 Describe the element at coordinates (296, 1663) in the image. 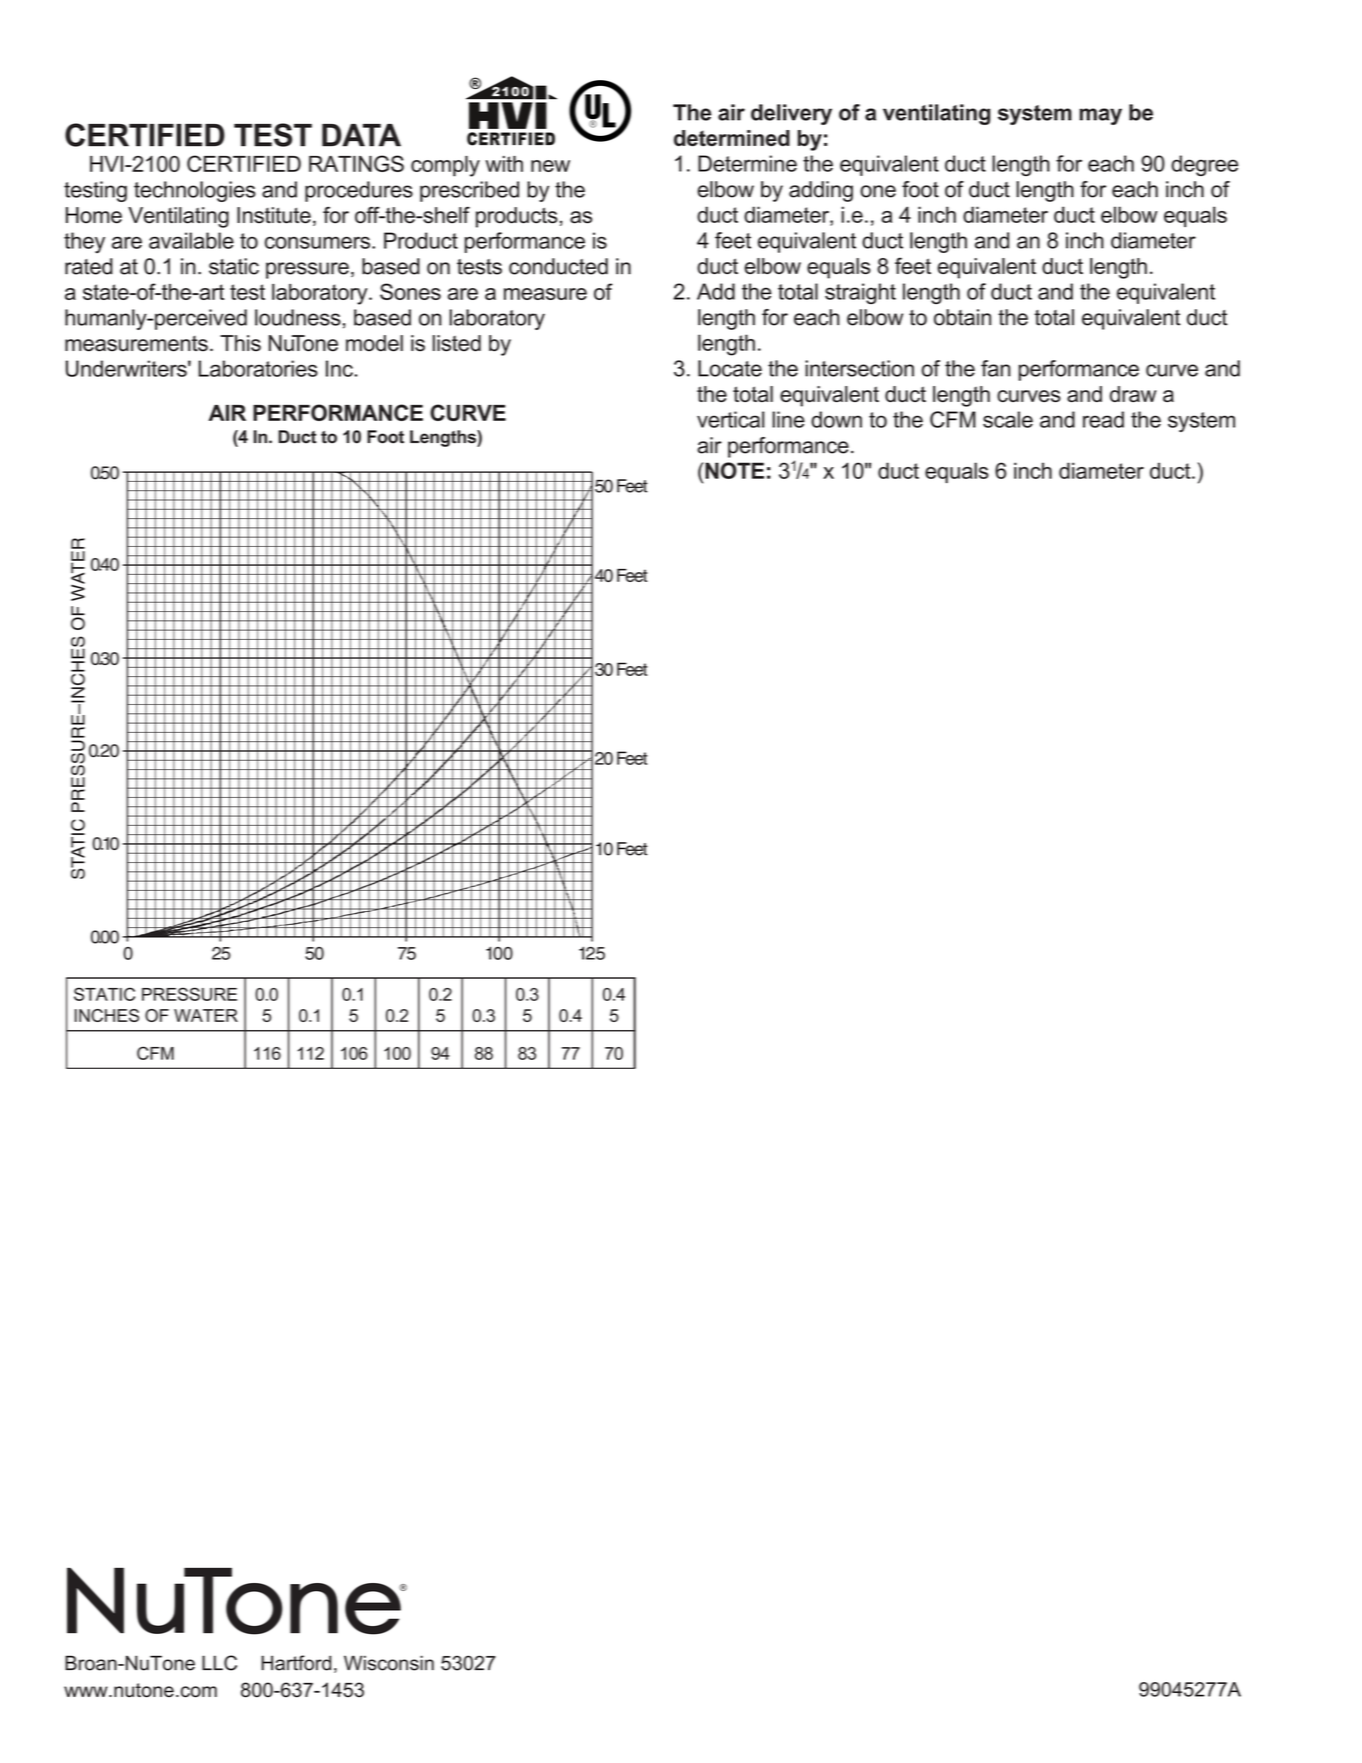

I see `Hartford` at that location.
